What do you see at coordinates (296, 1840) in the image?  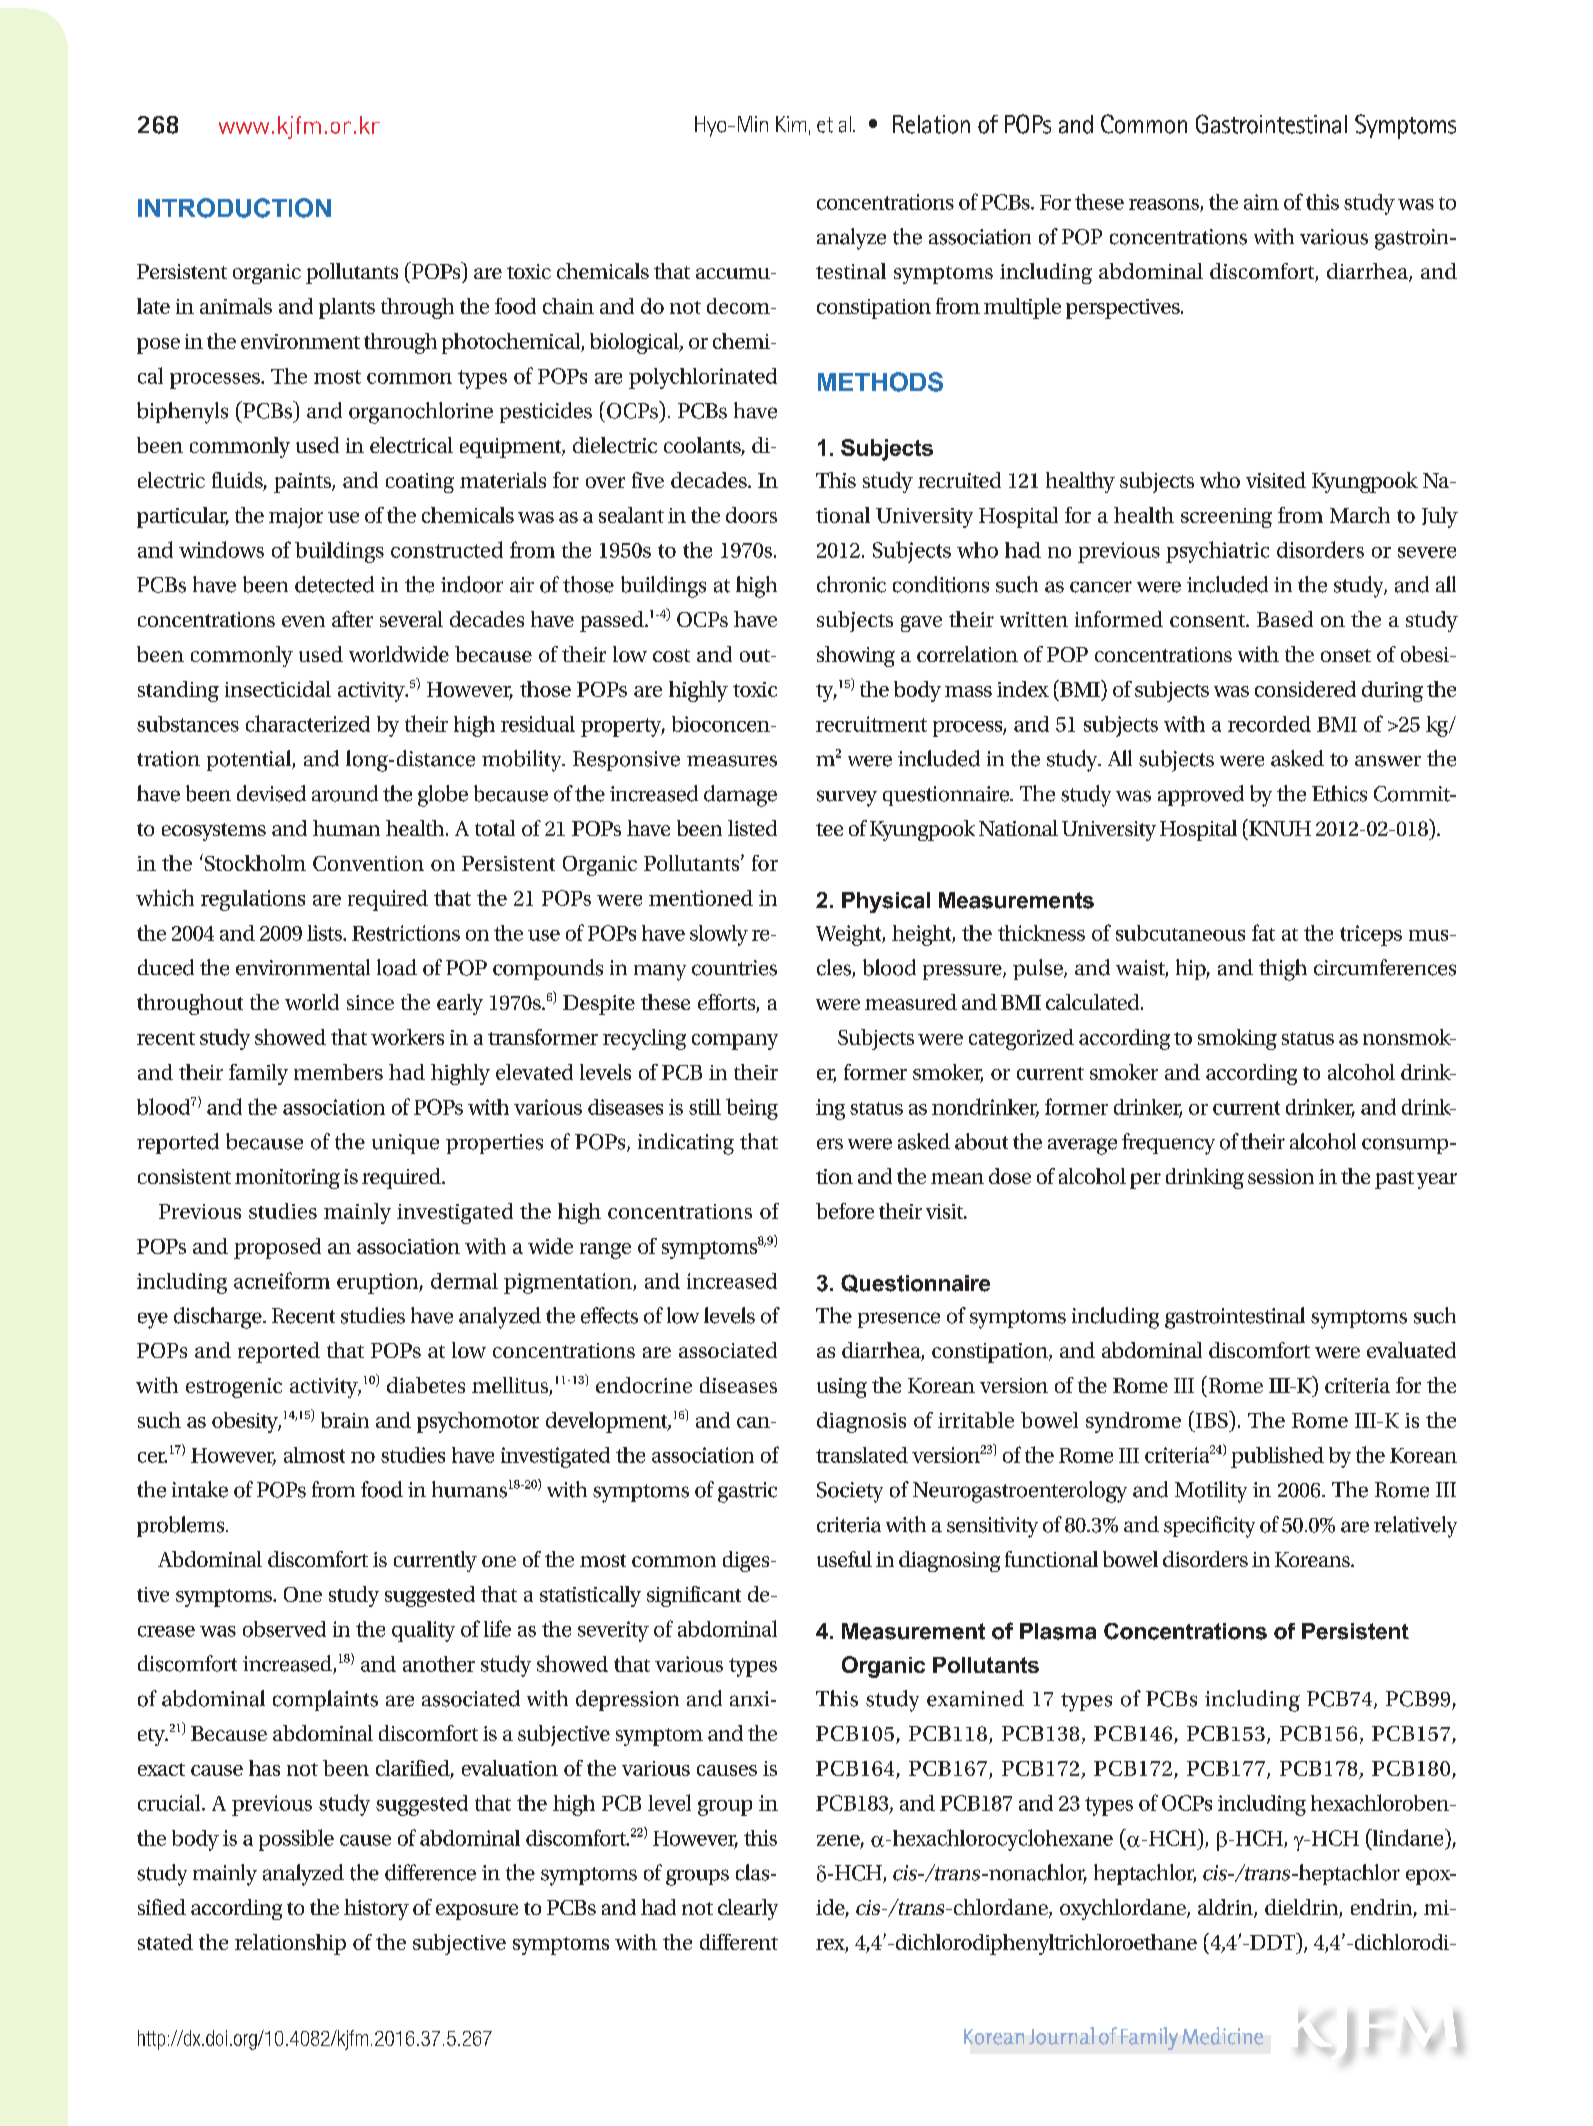 I see `possible` at bounding box center [296, 1840].
